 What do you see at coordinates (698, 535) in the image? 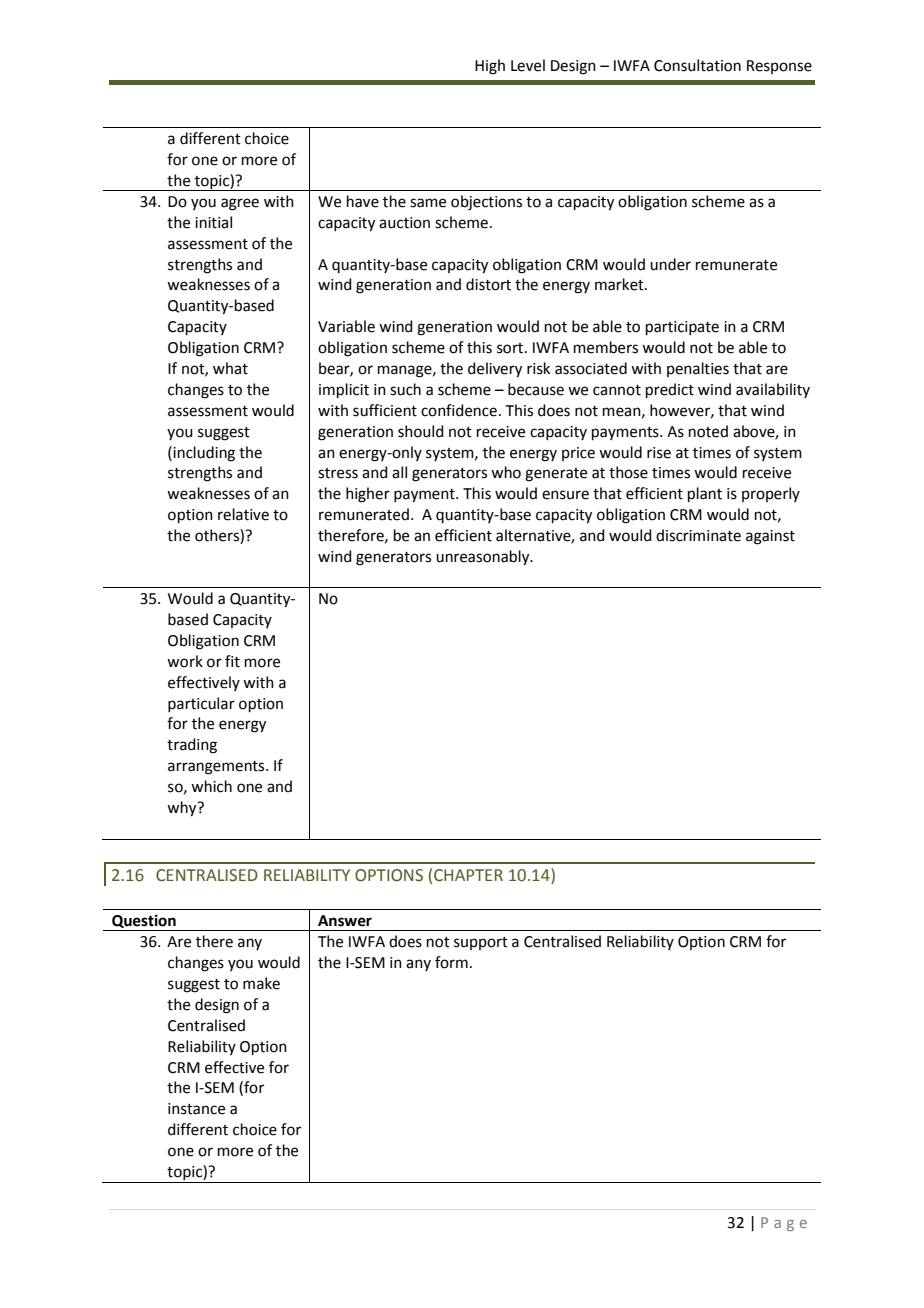
I see `discriminate` at bounding box center [698, 535].
